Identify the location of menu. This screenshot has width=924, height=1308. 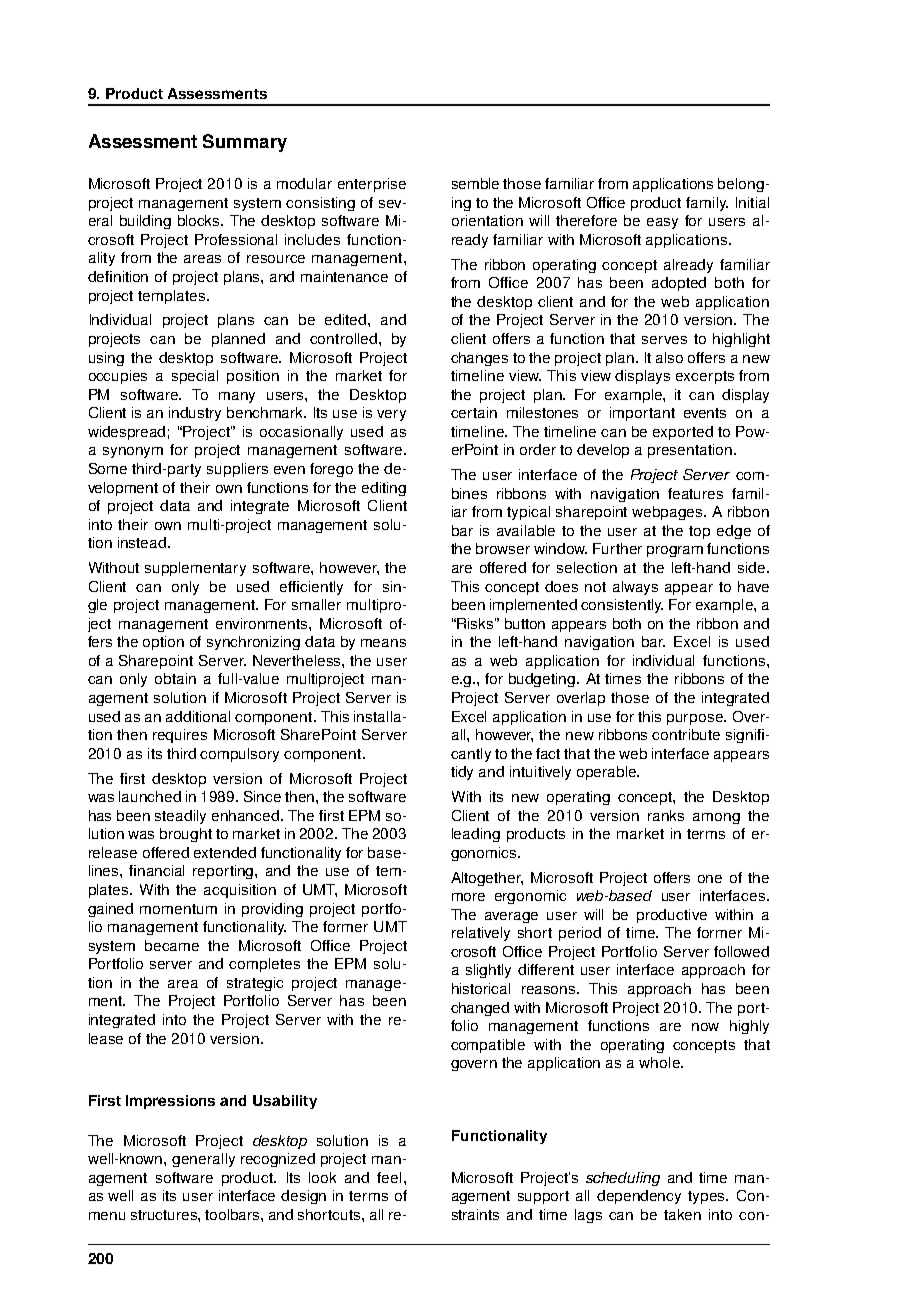
(107, 1216).
